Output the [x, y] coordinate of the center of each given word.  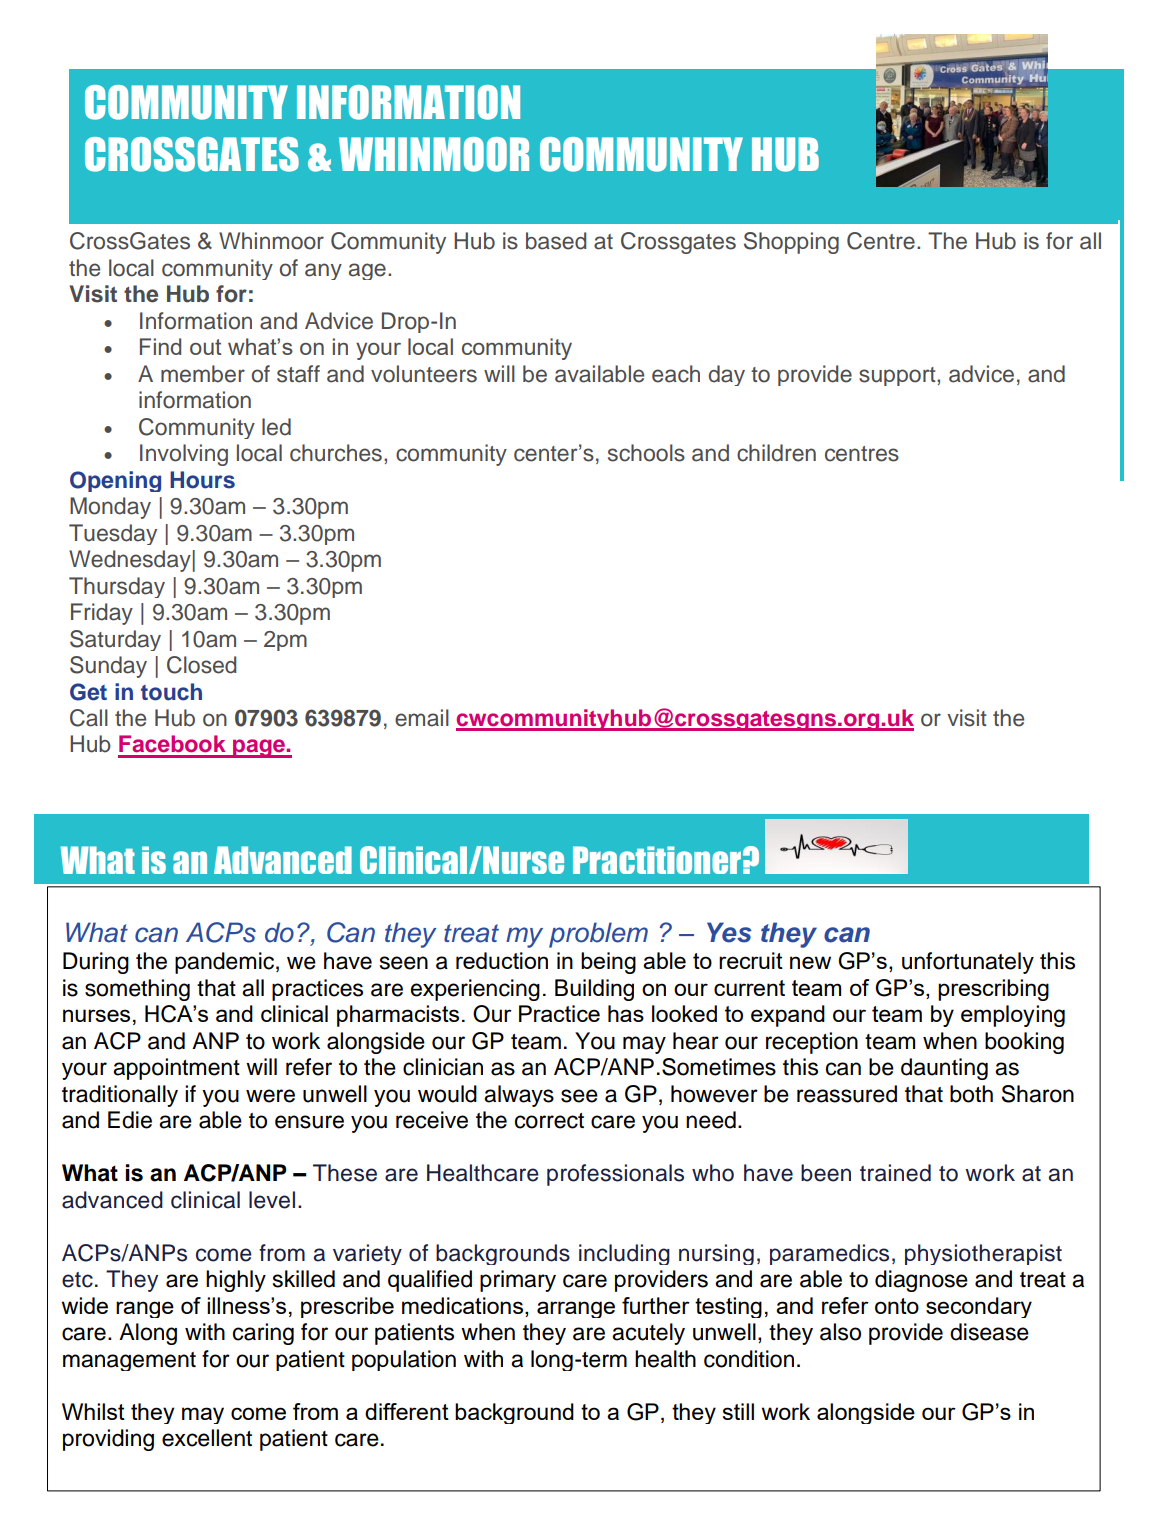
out [205, 347]
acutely [648, 1334]
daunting [944, 1069]
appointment [176, 1069]
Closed [201, 665]
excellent [207, 1438]
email [422, 718]
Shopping [791, 243]
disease [989, 1332]
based [556, 241]
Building [594, 990]
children [776, 453]
